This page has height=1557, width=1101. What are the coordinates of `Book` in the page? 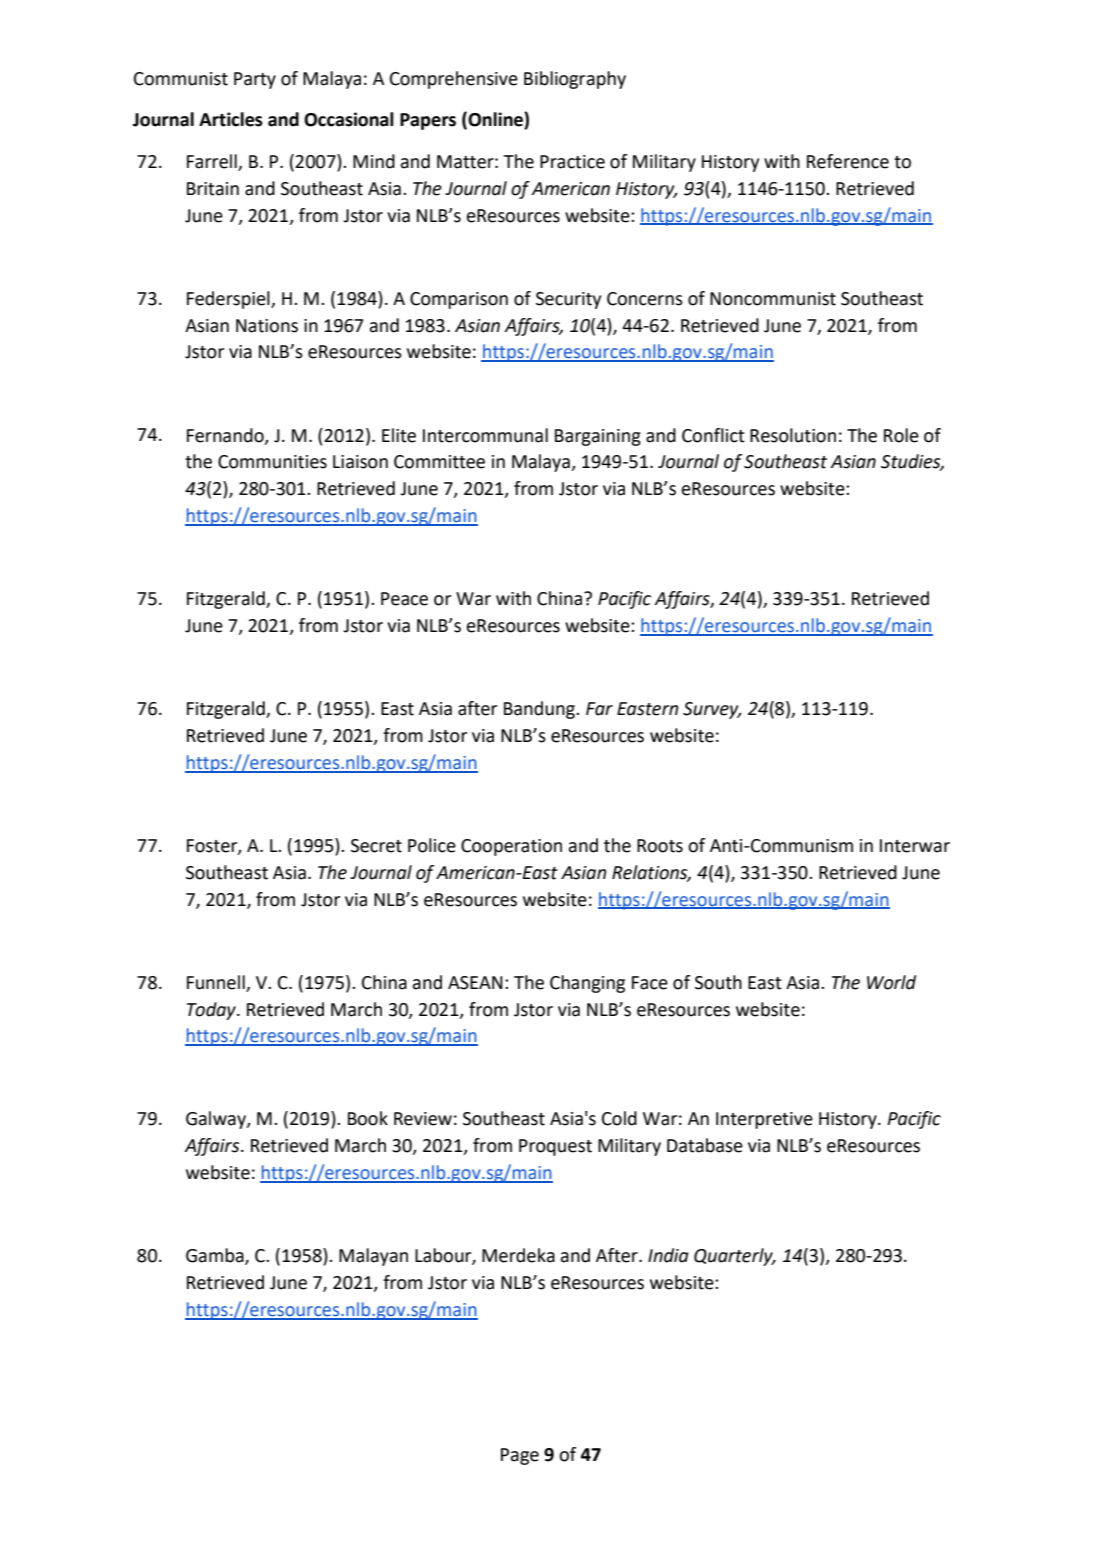 It's located at (368, 1118).
